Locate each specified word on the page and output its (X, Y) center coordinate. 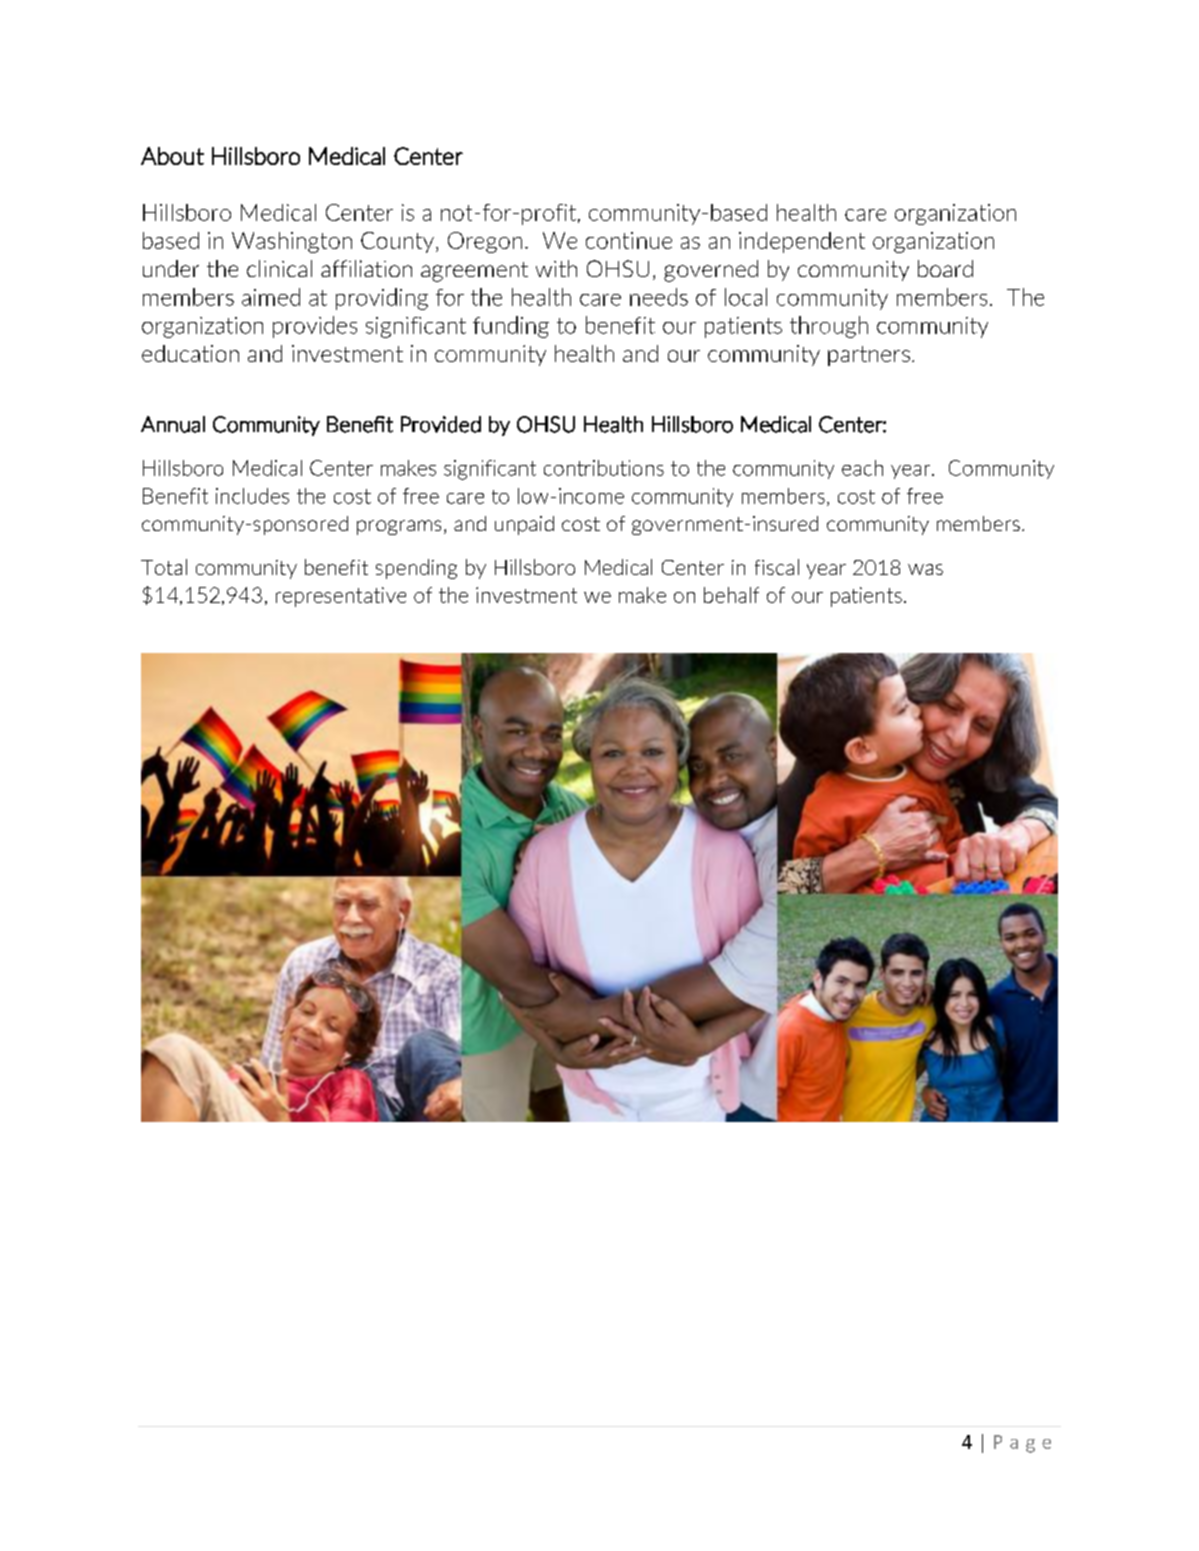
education (190, 353)
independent (802, 242)
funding (511, 327)
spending (416, 569)
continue (629, 240)
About (172, 156)
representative (341, 597)
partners (869, 356)
